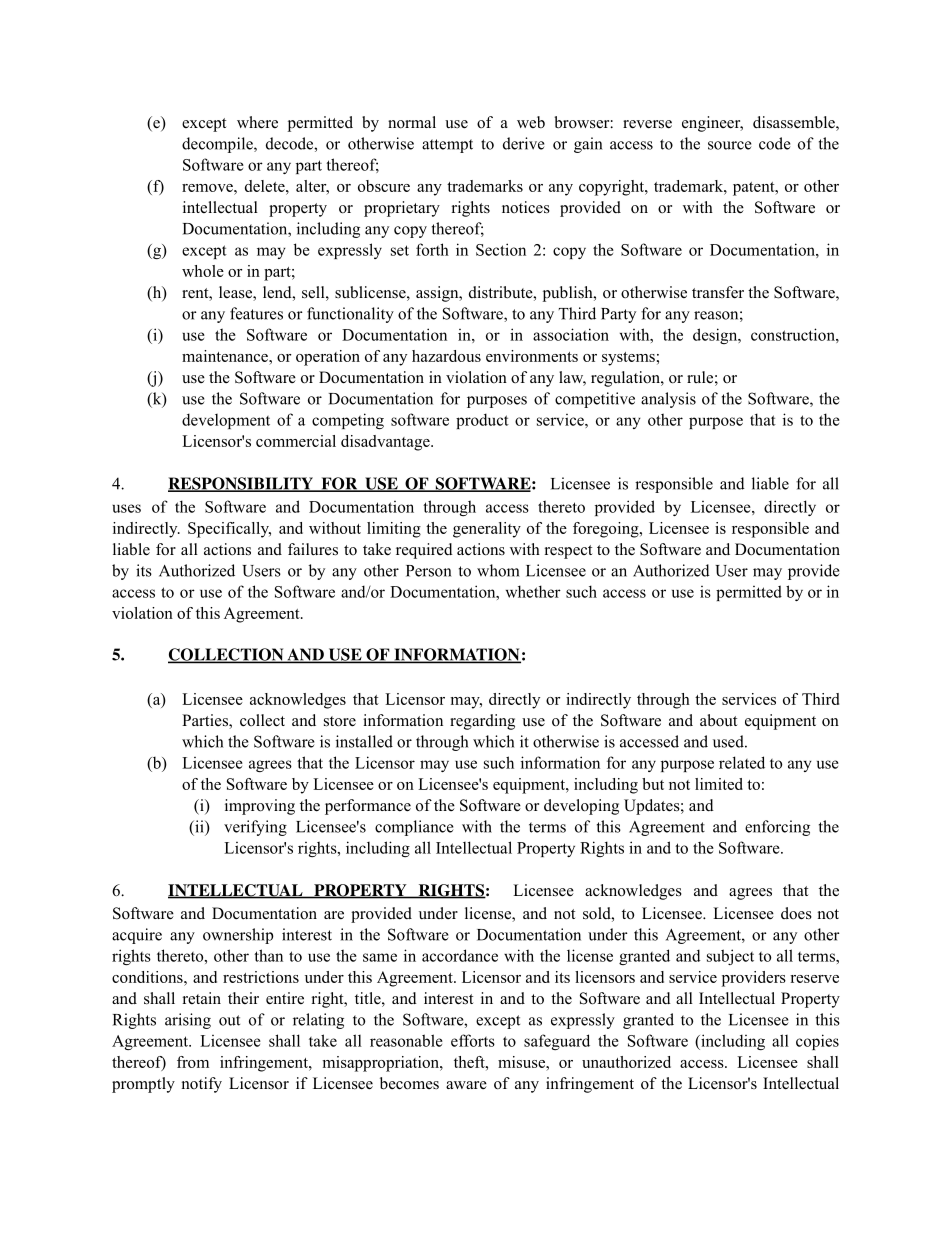 Image resolution: width=952 pixels, height=1233 pixels. I want to click on efforts, so click(473, 1040).
